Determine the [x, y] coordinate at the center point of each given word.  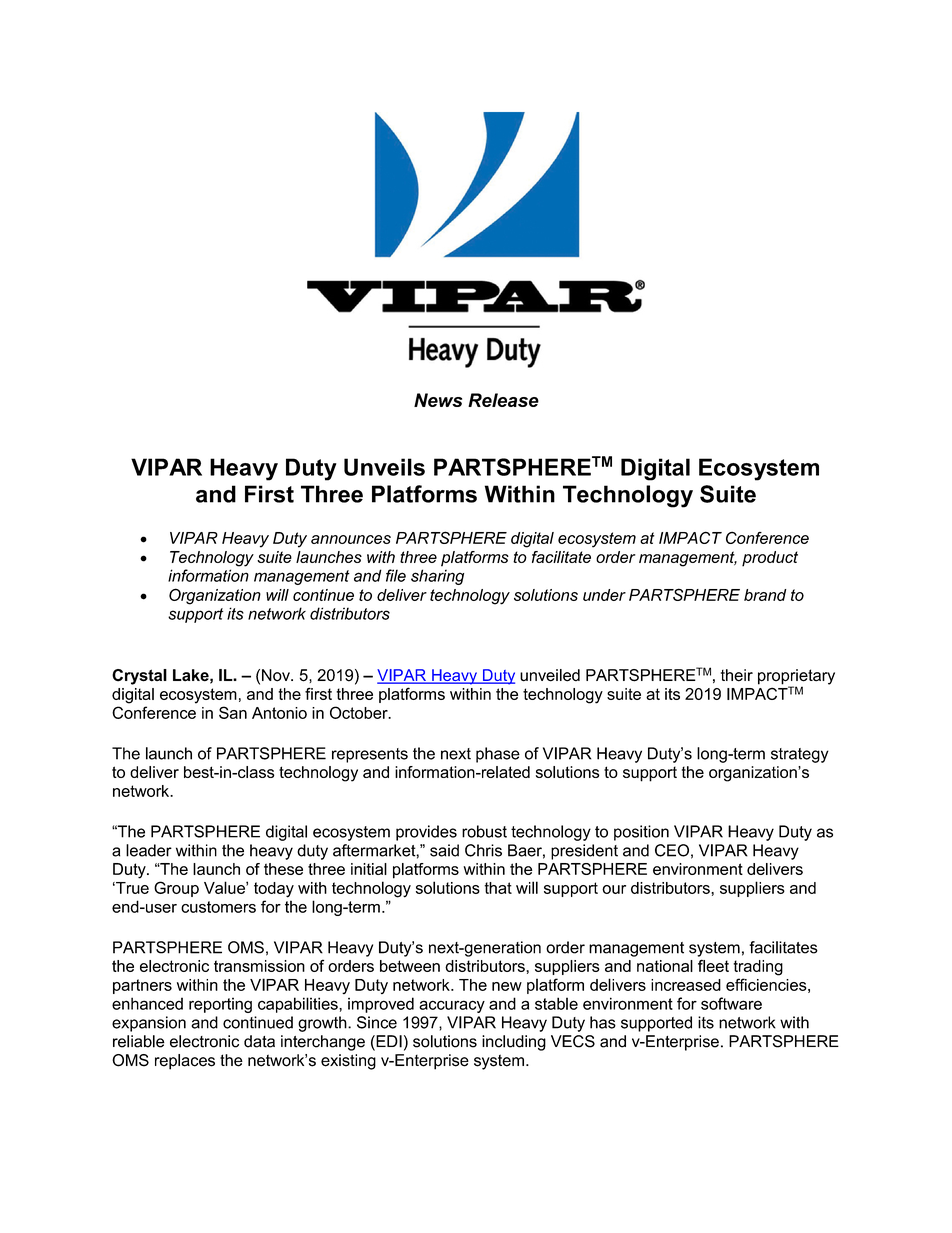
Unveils [384, 467]
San [233, 712]
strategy [800, 755]
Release [503, 400]
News [438, 400]
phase [498, 755]
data [259, 1041]
